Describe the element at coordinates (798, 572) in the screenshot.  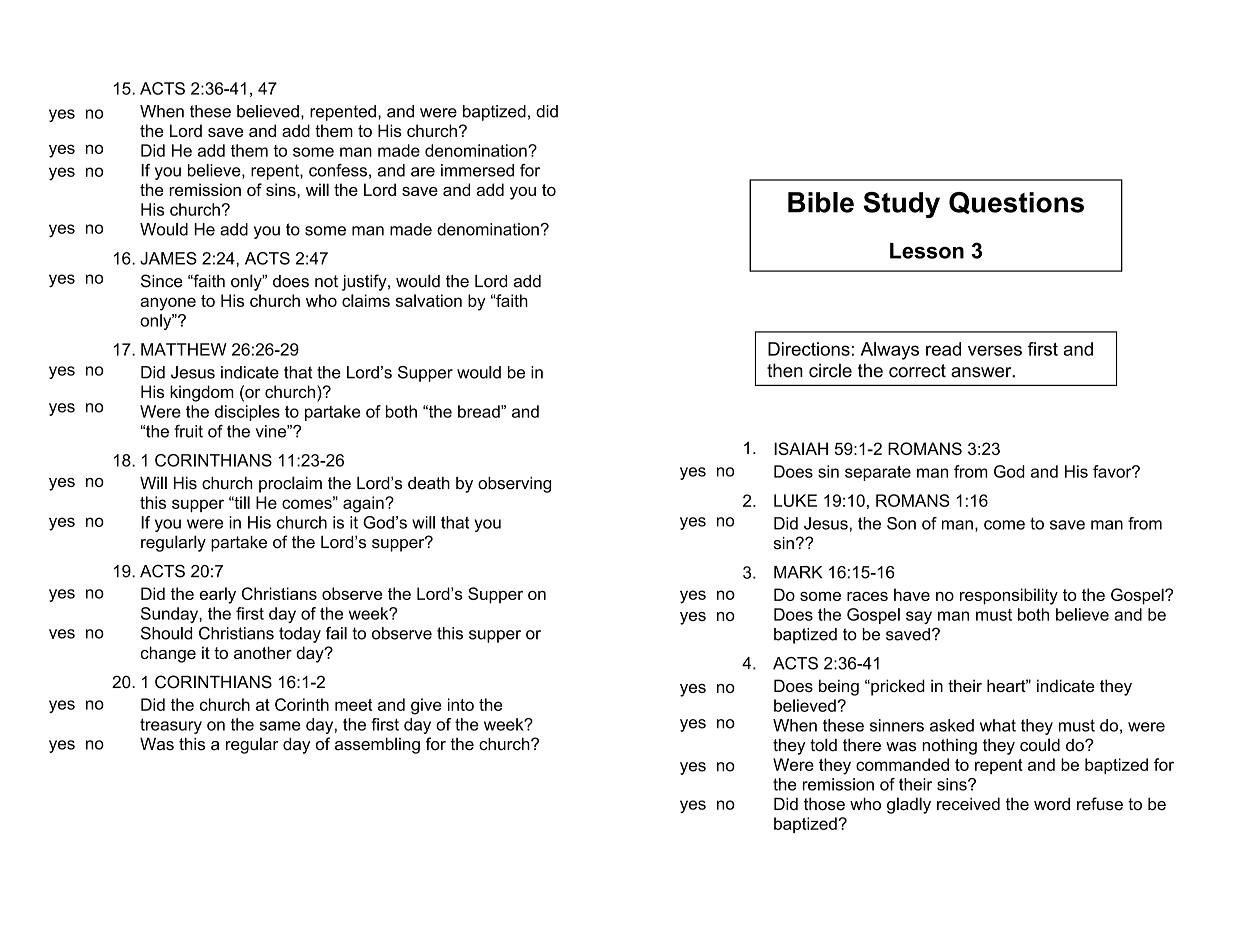
I see `MARK` at that location.
